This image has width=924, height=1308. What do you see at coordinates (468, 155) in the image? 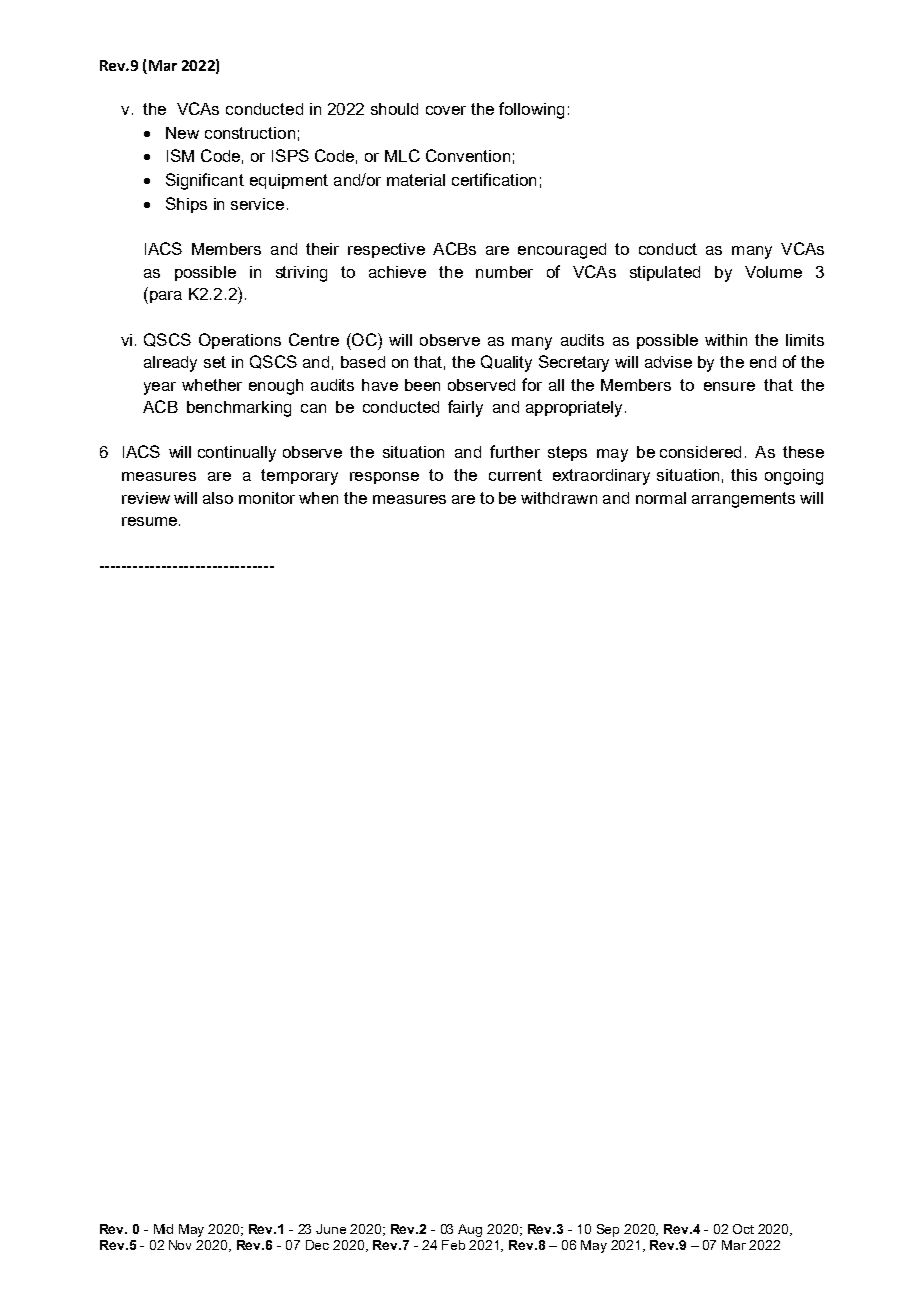
I see `Convention` at bounding box center [468, 155].
